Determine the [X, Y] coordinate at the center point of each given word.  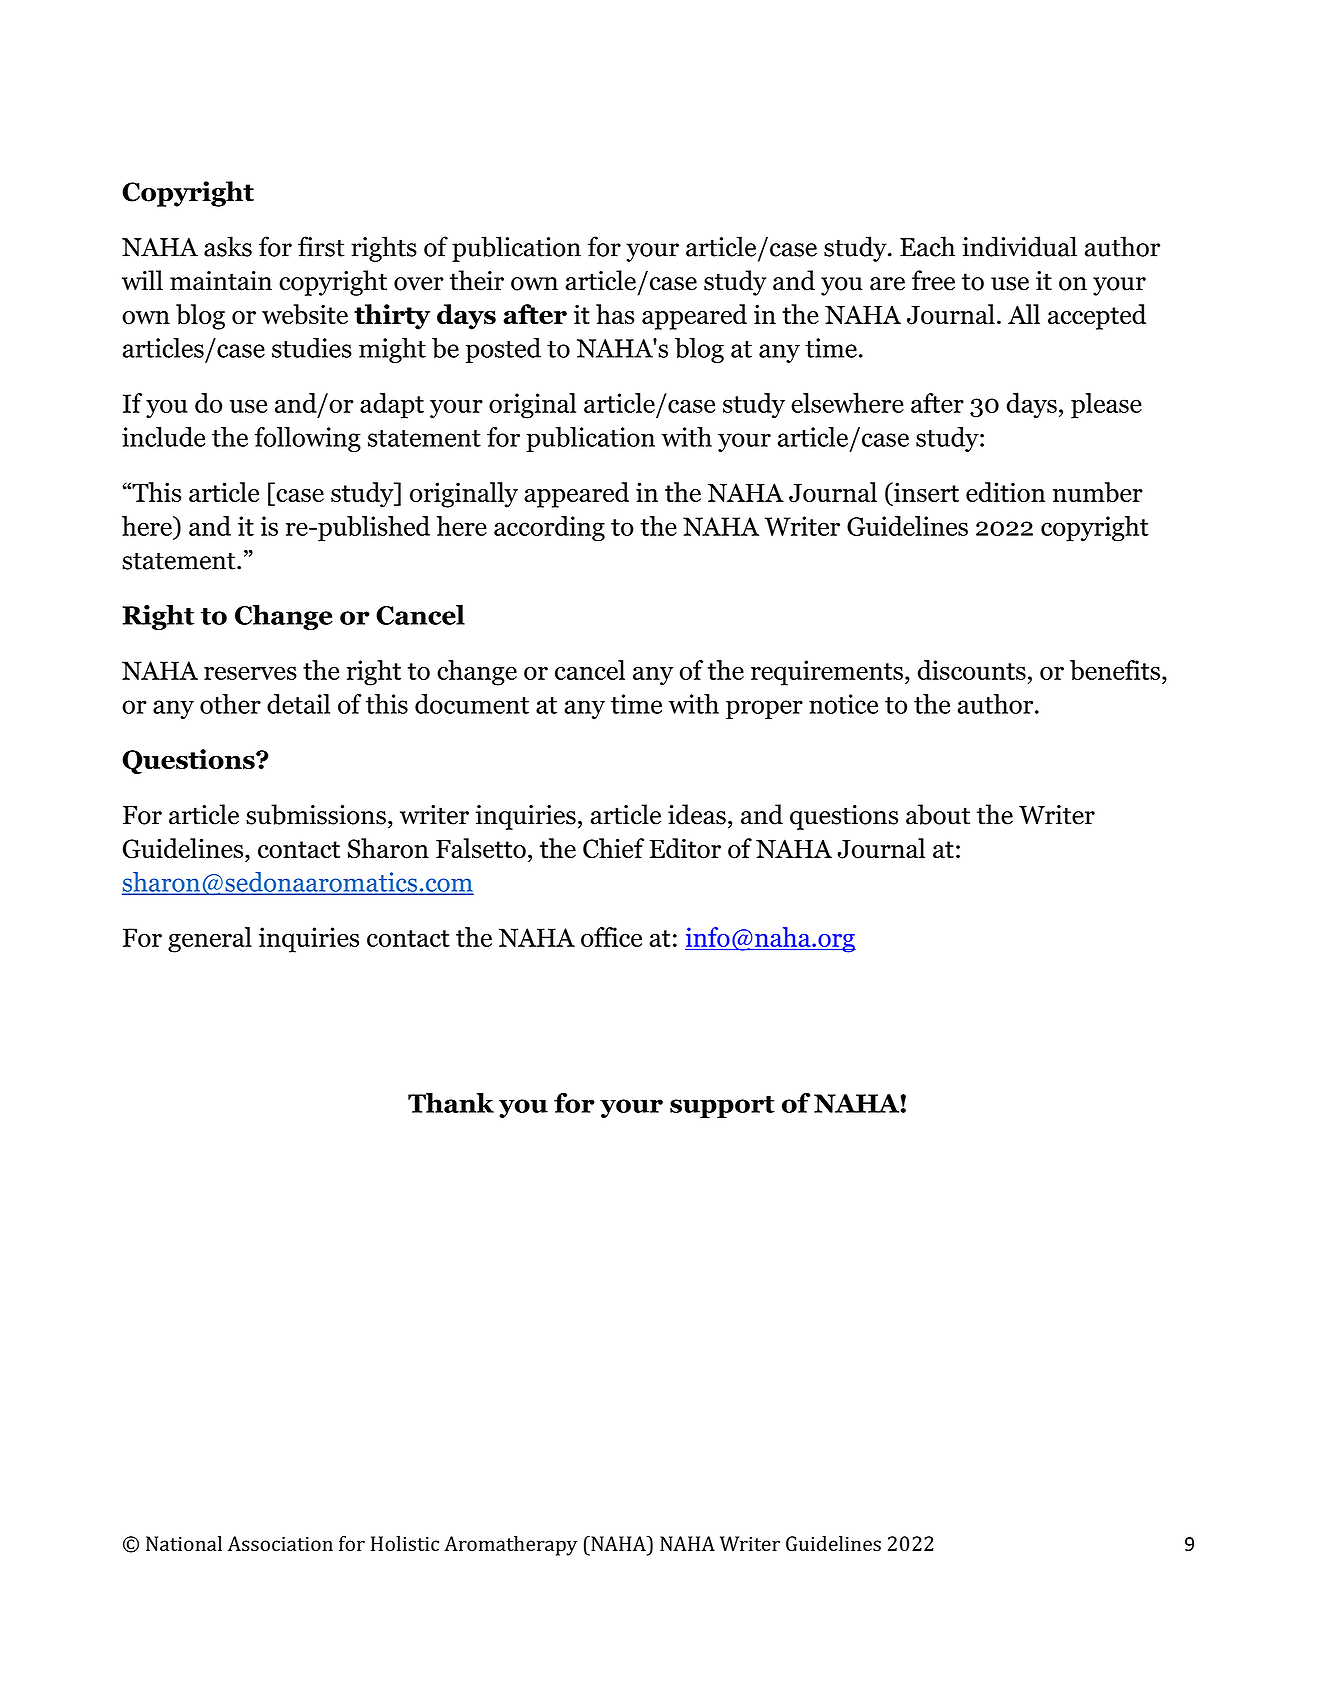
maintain [221, 281]
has [615, 314]
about [938, 814]
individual [1019, 246]
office [611, 937]
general [210, 940]
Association [280, 1543]
